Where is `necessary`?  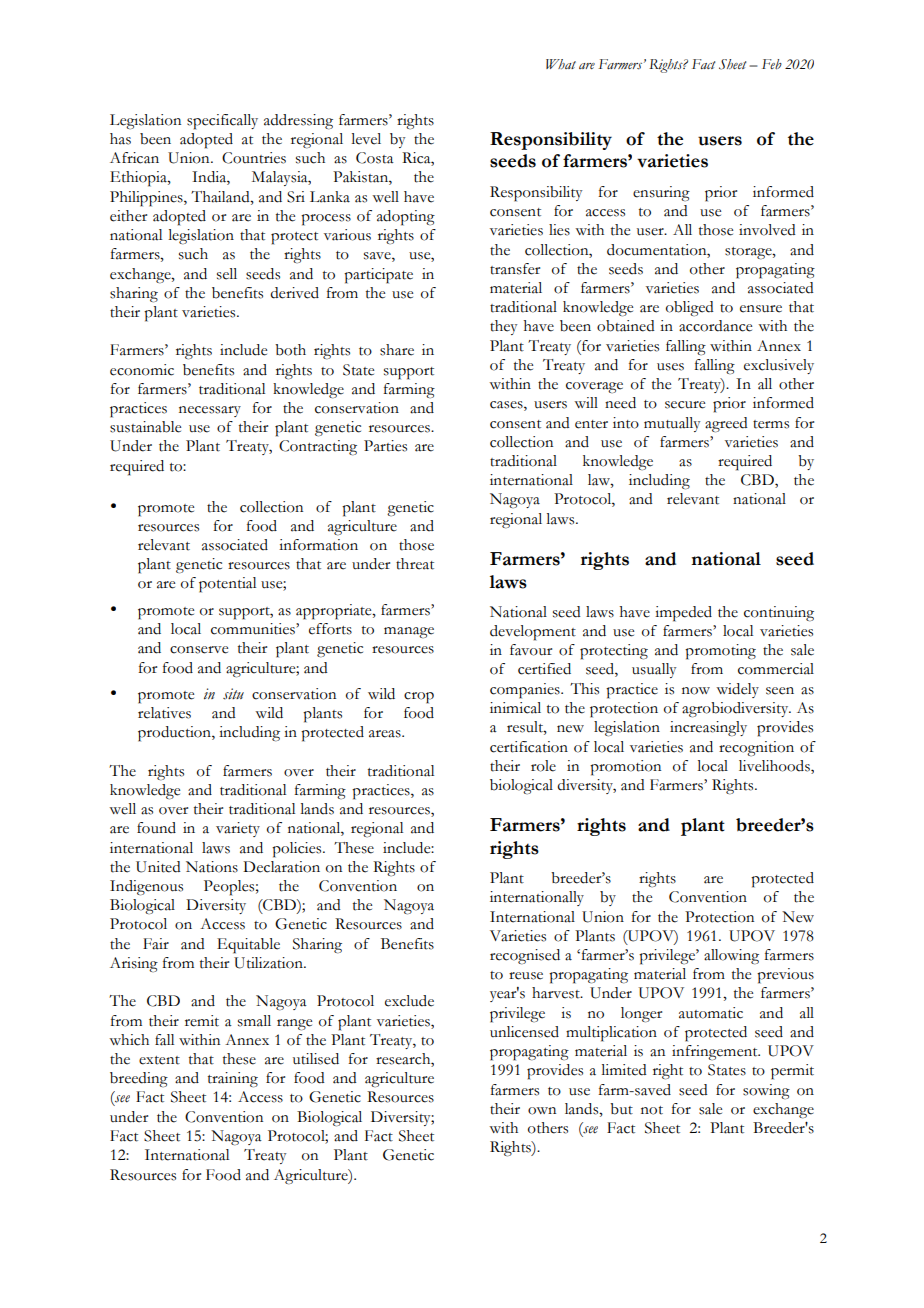 necessary is located at coordinates (210, 411).
